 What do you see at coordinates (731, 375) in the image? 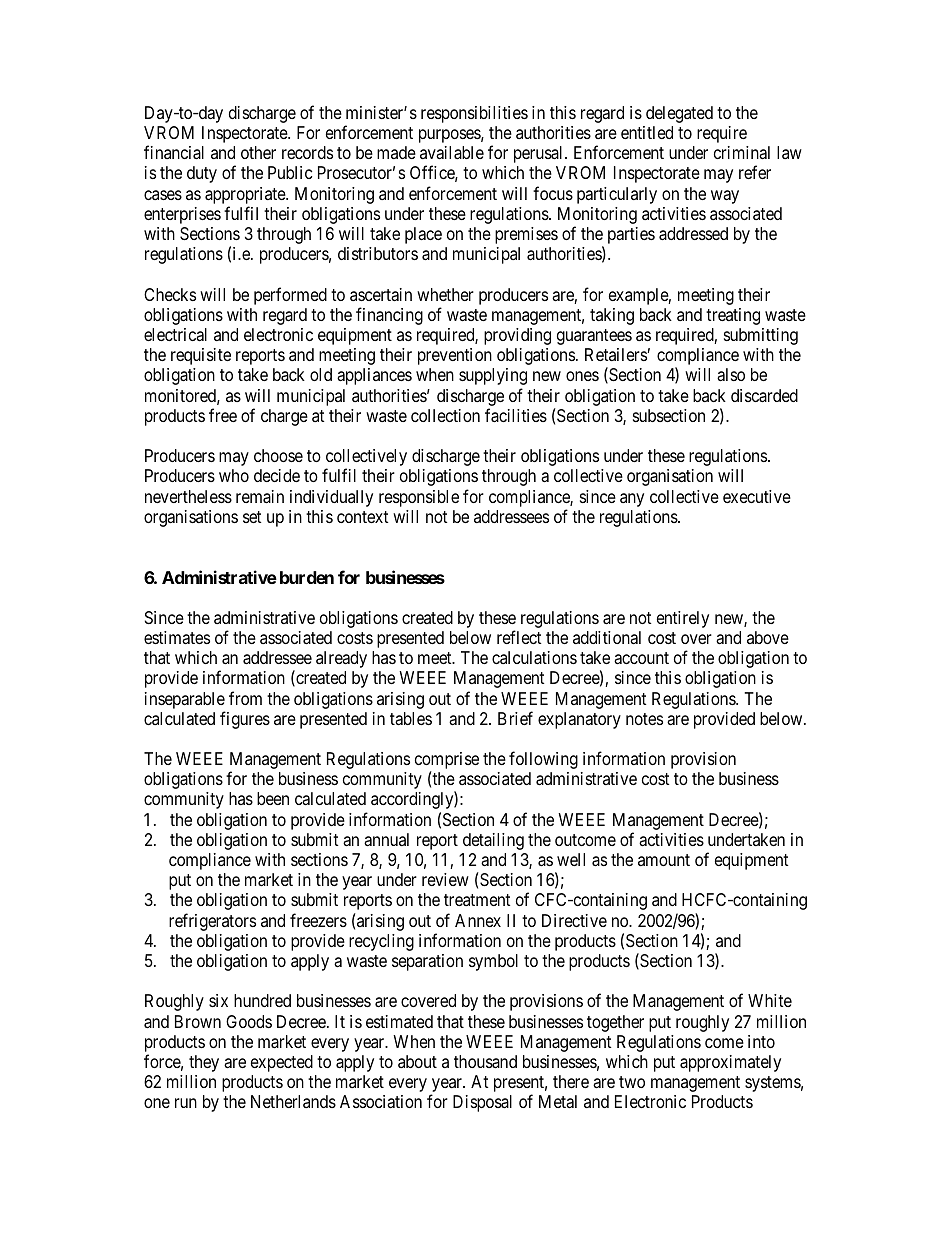
I see `also` at bounding box center [731, 375].
